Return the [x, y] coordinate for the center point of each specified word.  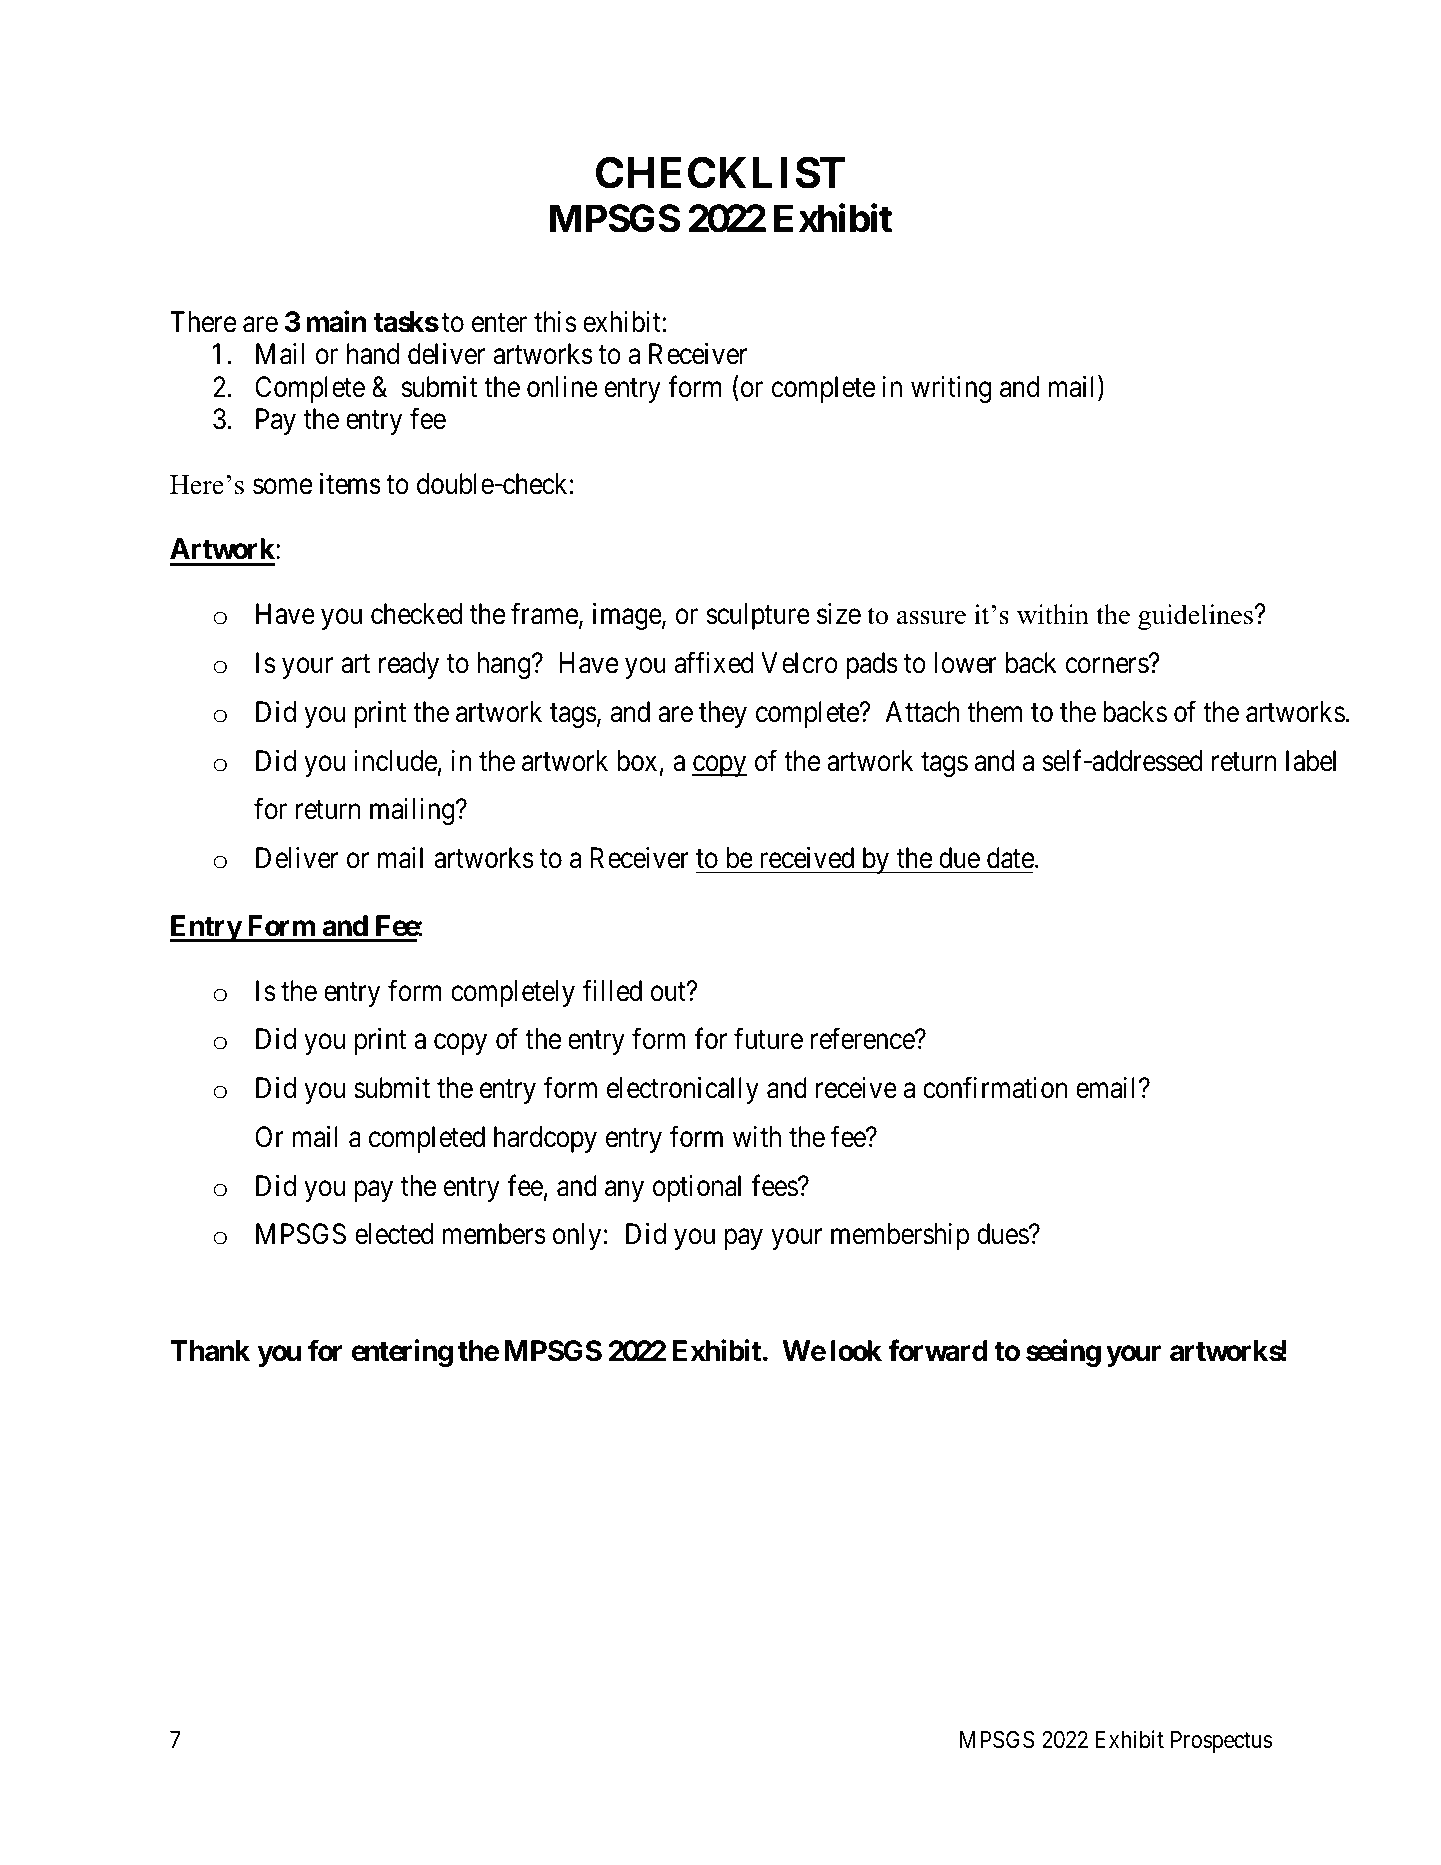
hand [373, 354]
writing [951, 389]
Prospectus [1221, 1742]
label [1311, 761]
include [395, 761]
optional [697, 1188]
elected [394, 1234]
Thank [210, 1351]
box [637, 761]
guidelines [1195, 617]
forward [938, 1350]
